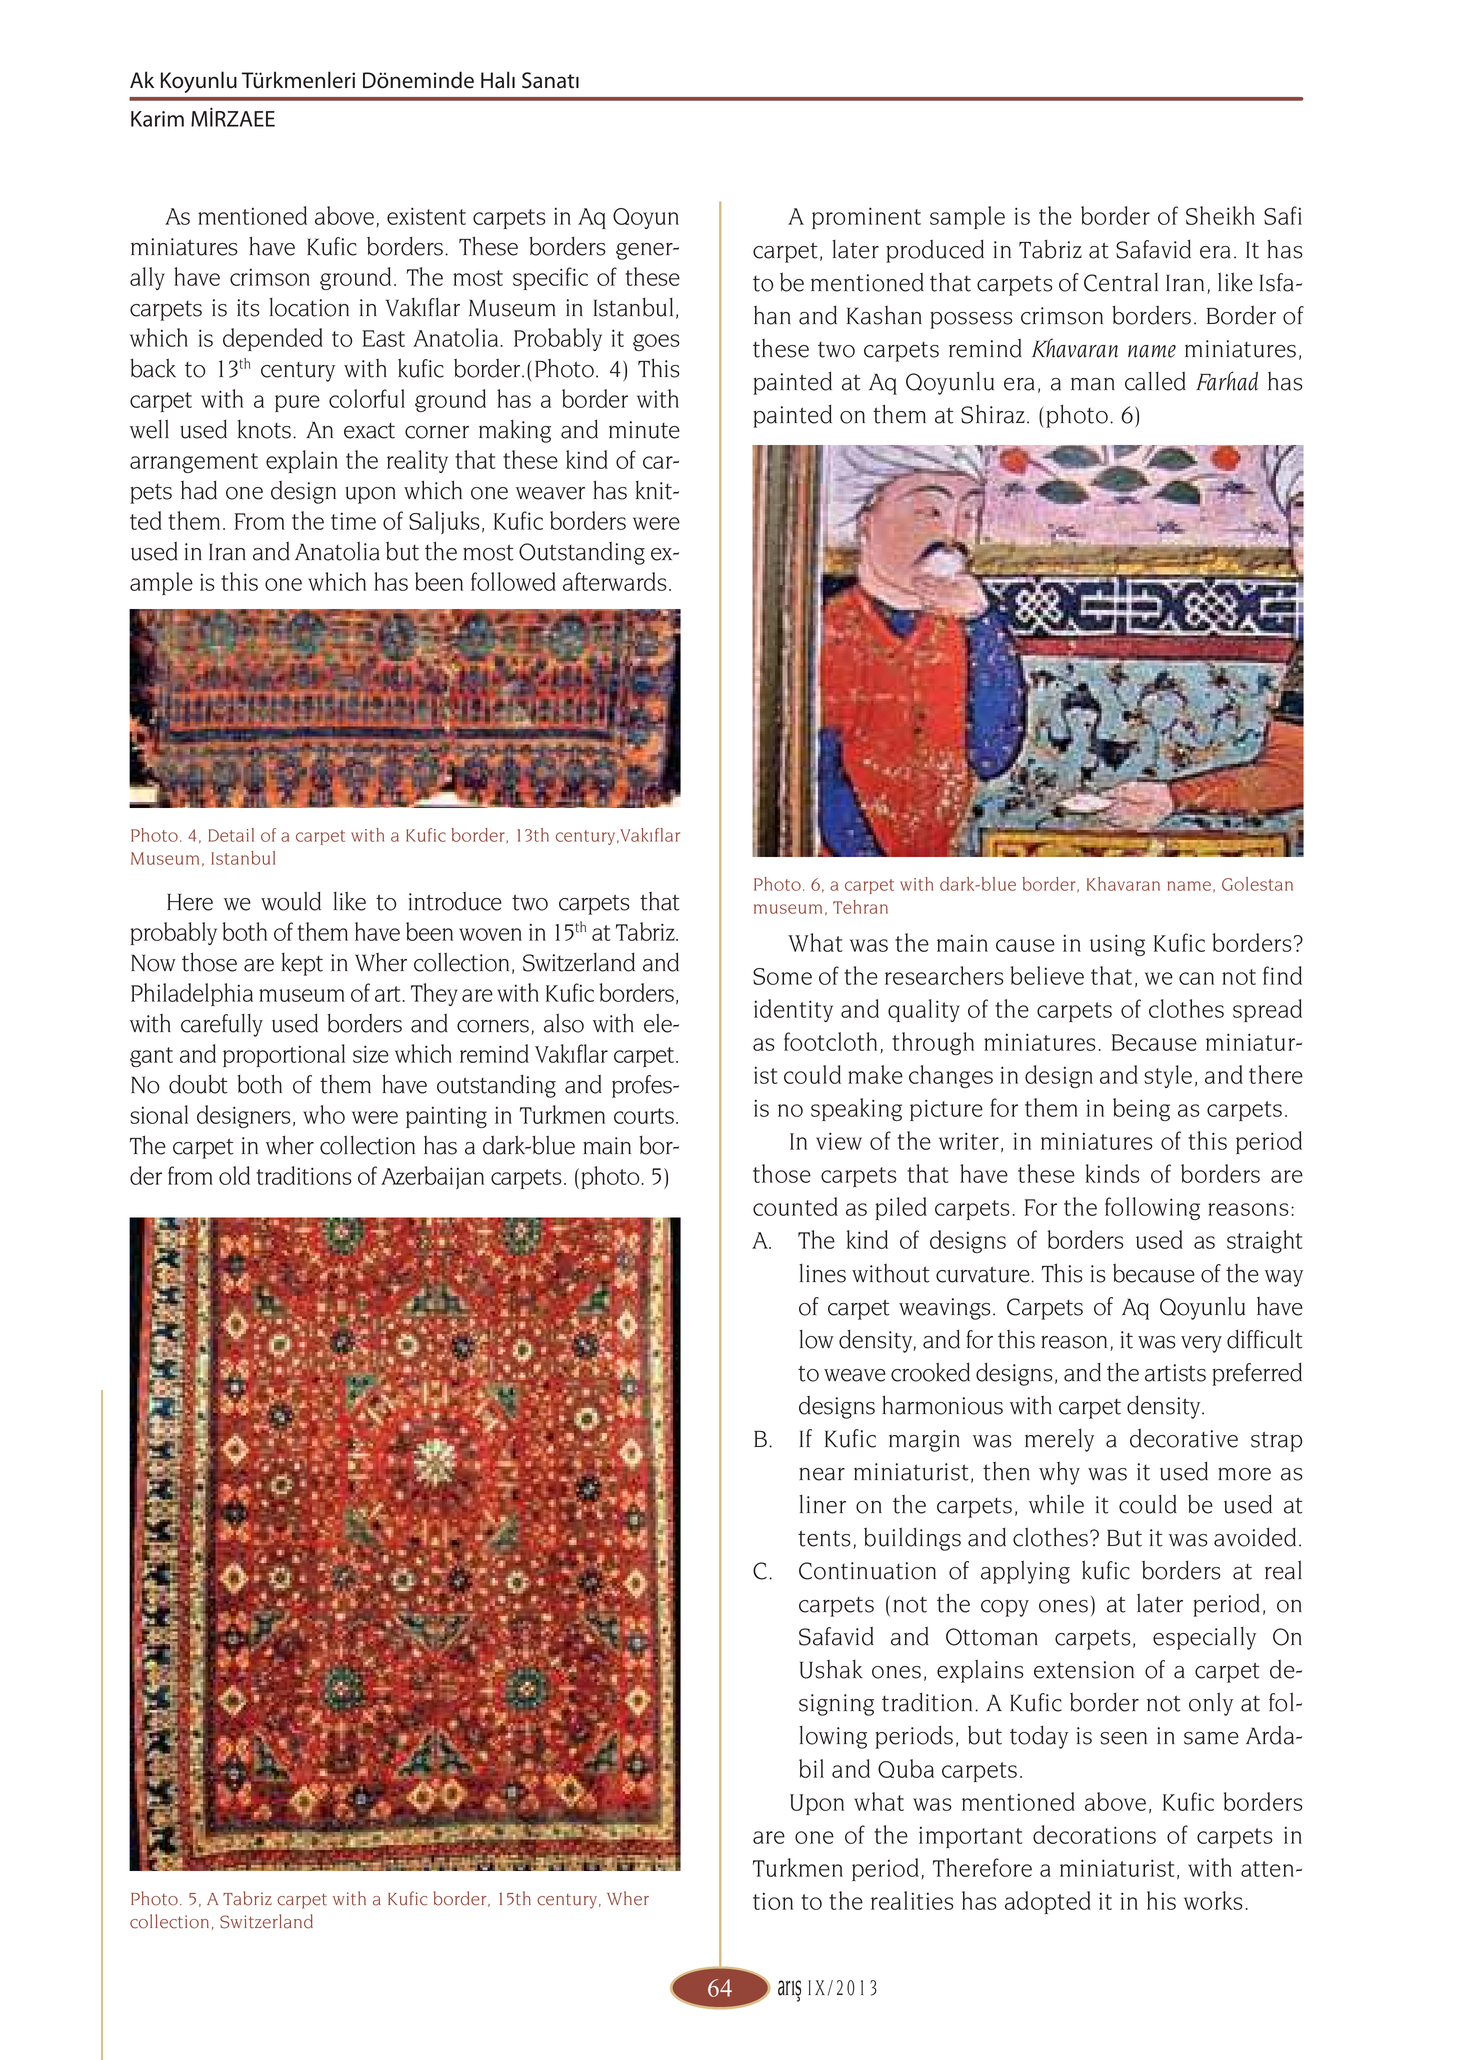  What do you see at coordinates (1213, 1900) in the document?
I see `works` at bounding box center [1213, 1900].
